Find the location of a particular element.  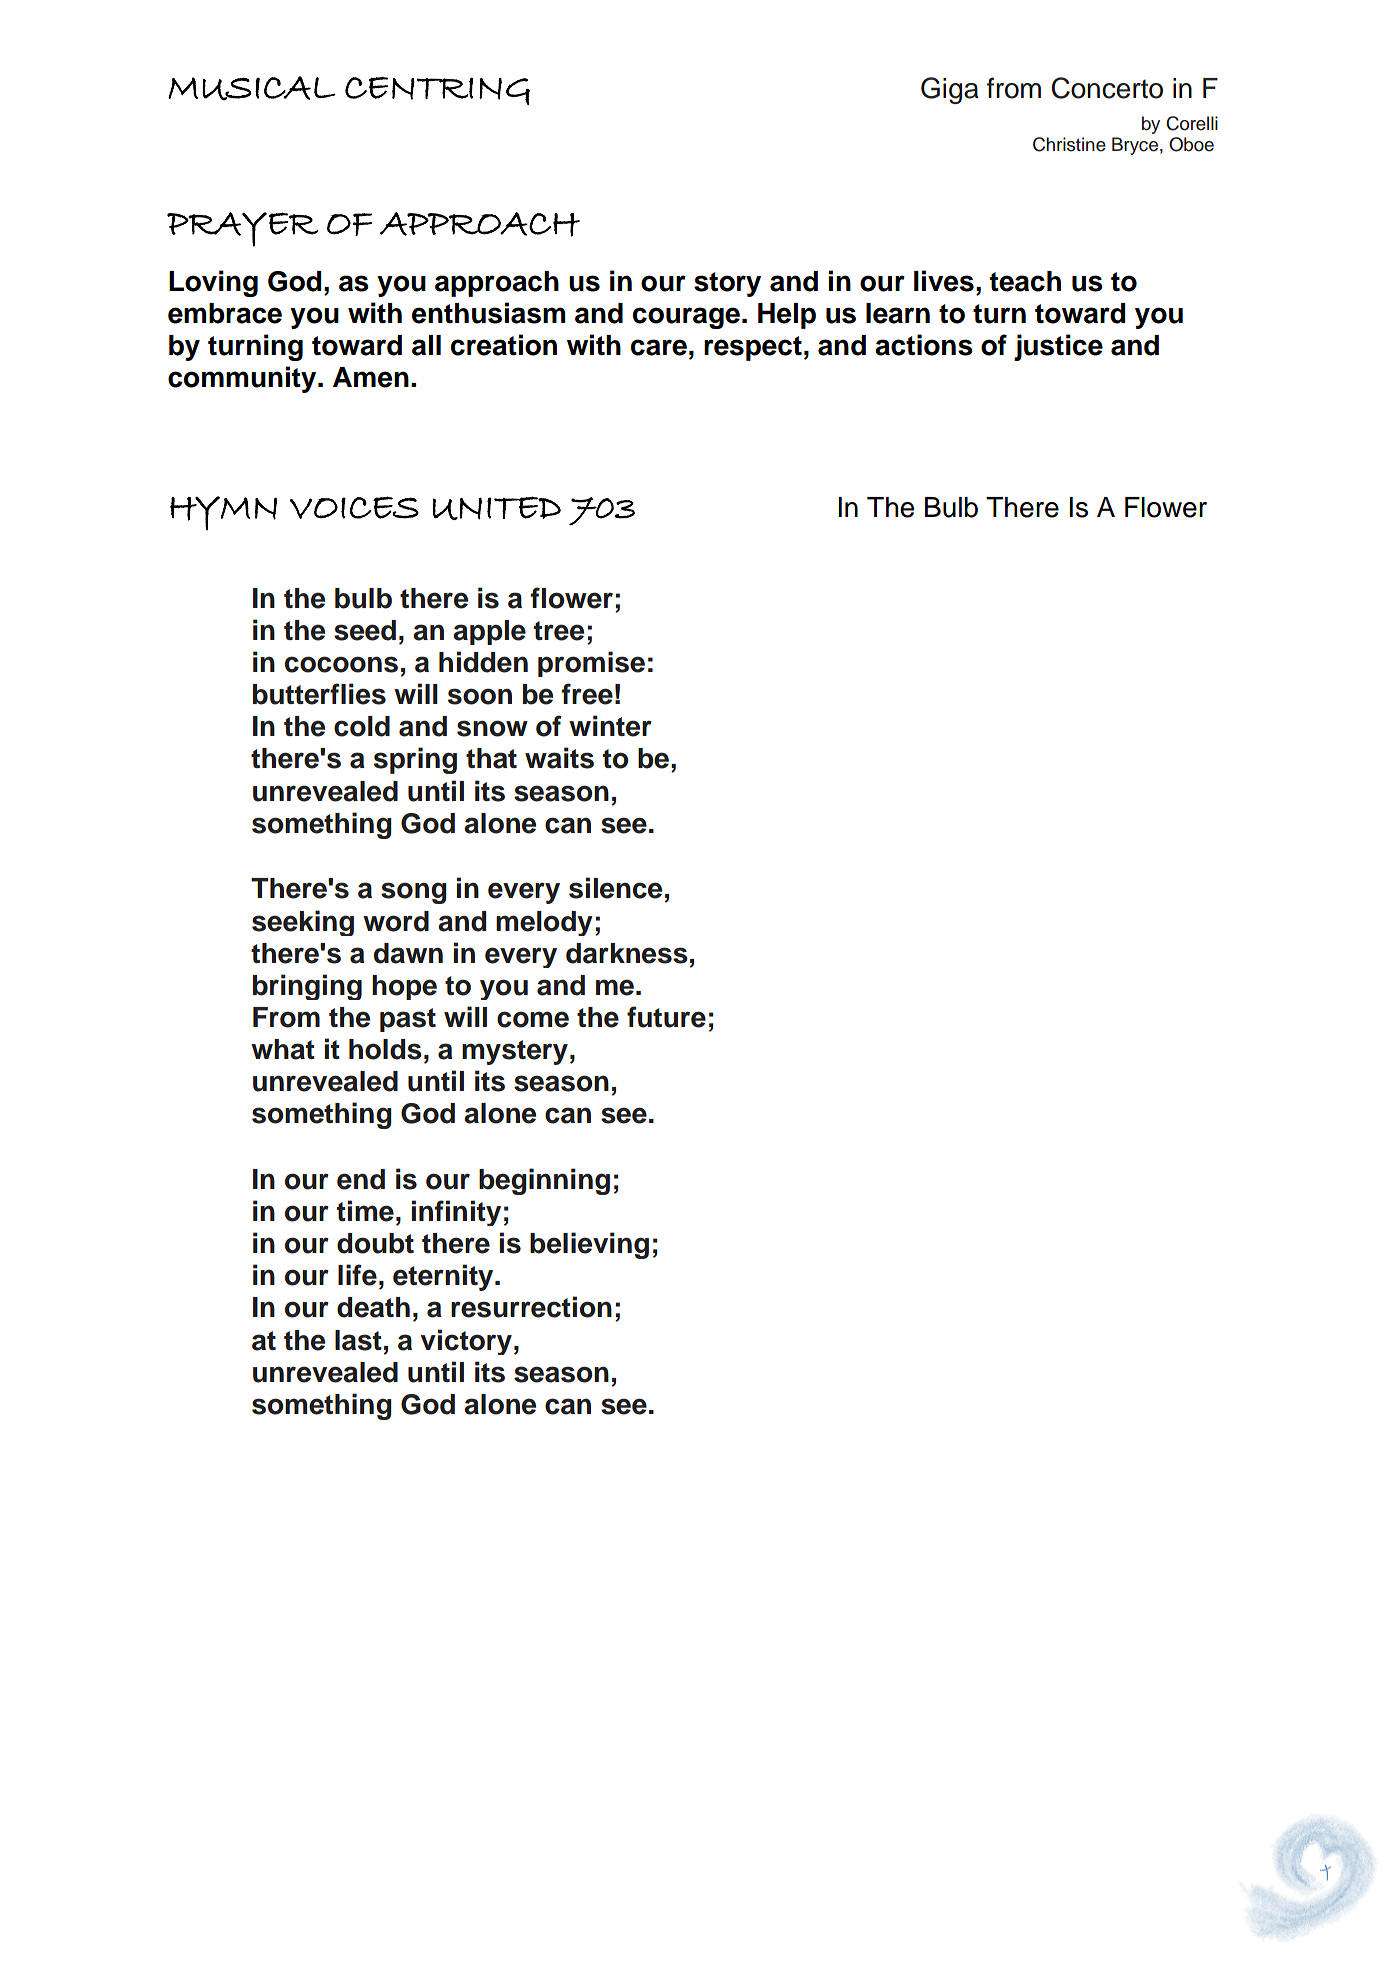

death is located at coordinates (373, 1307).
